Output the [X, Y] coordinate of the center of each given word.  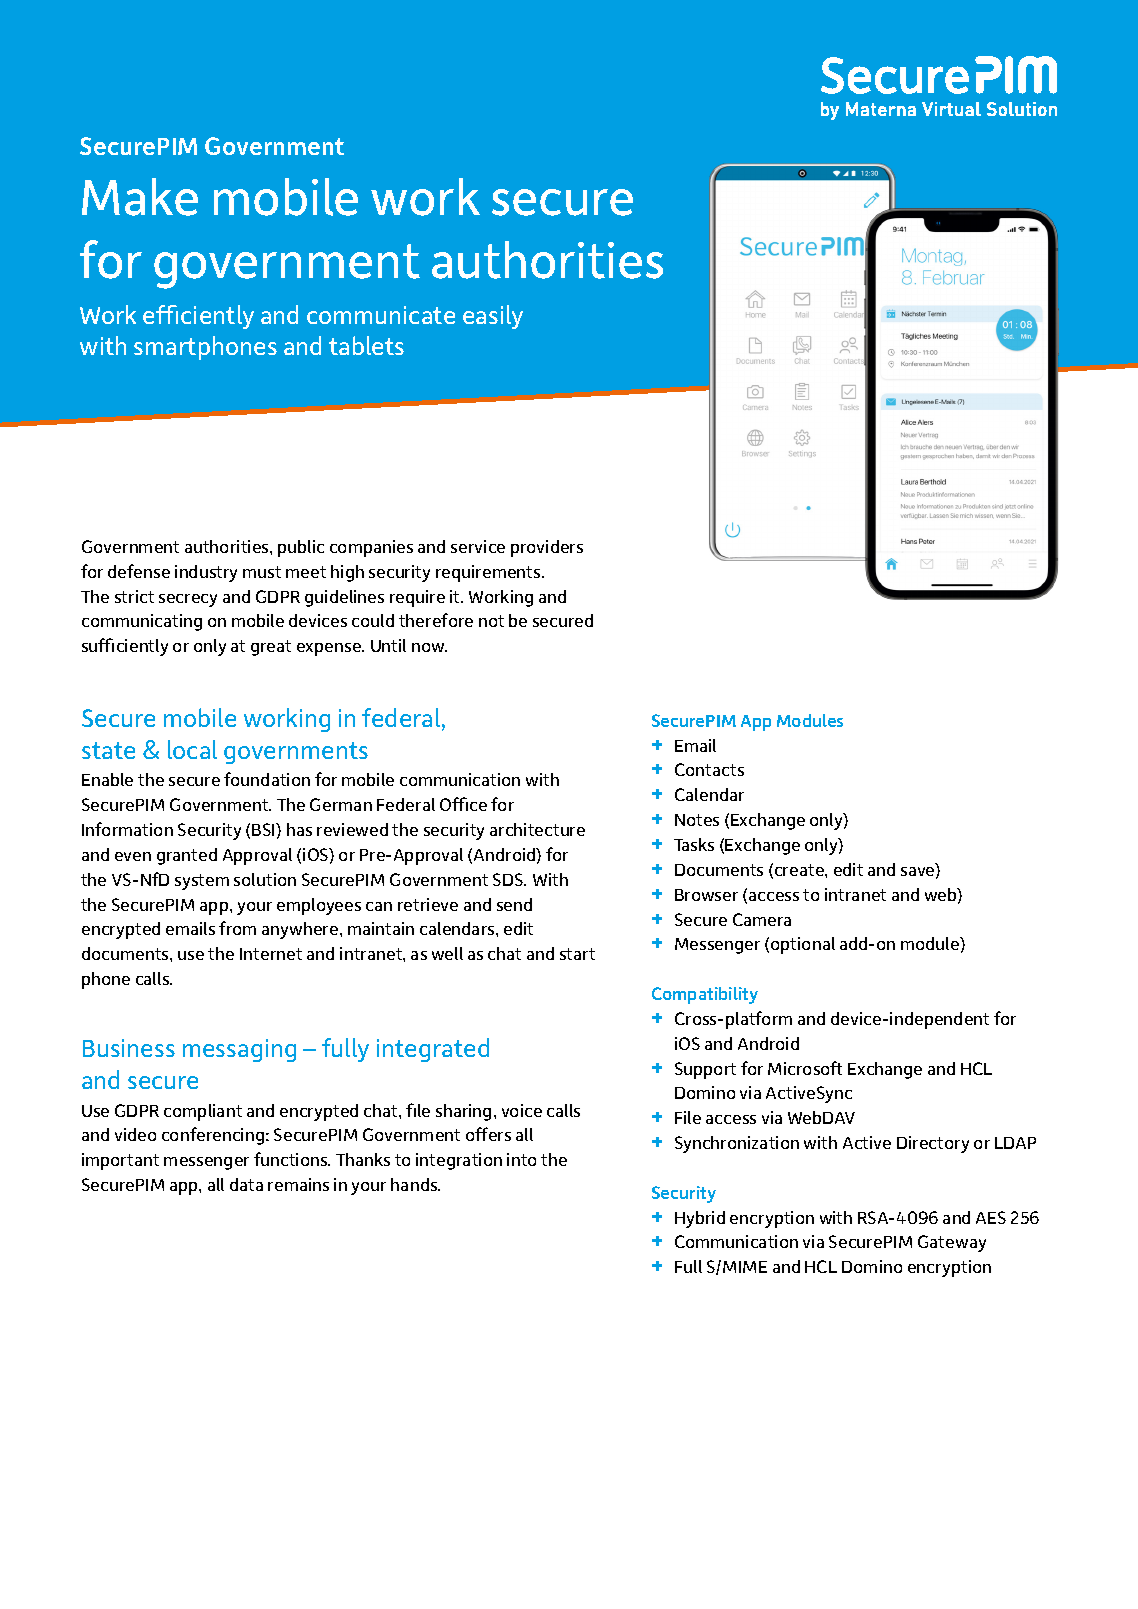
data [246, 1184]
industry [206, 573]
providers [547, 548]
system [202, 882]
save [919, 873]
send [514, 904]
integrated [433, 1050]
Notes [697, 820]
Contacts [709, 769]
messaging [239, 1050]
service [478, 546]
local [192, 749]
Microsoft [805, 1068]
